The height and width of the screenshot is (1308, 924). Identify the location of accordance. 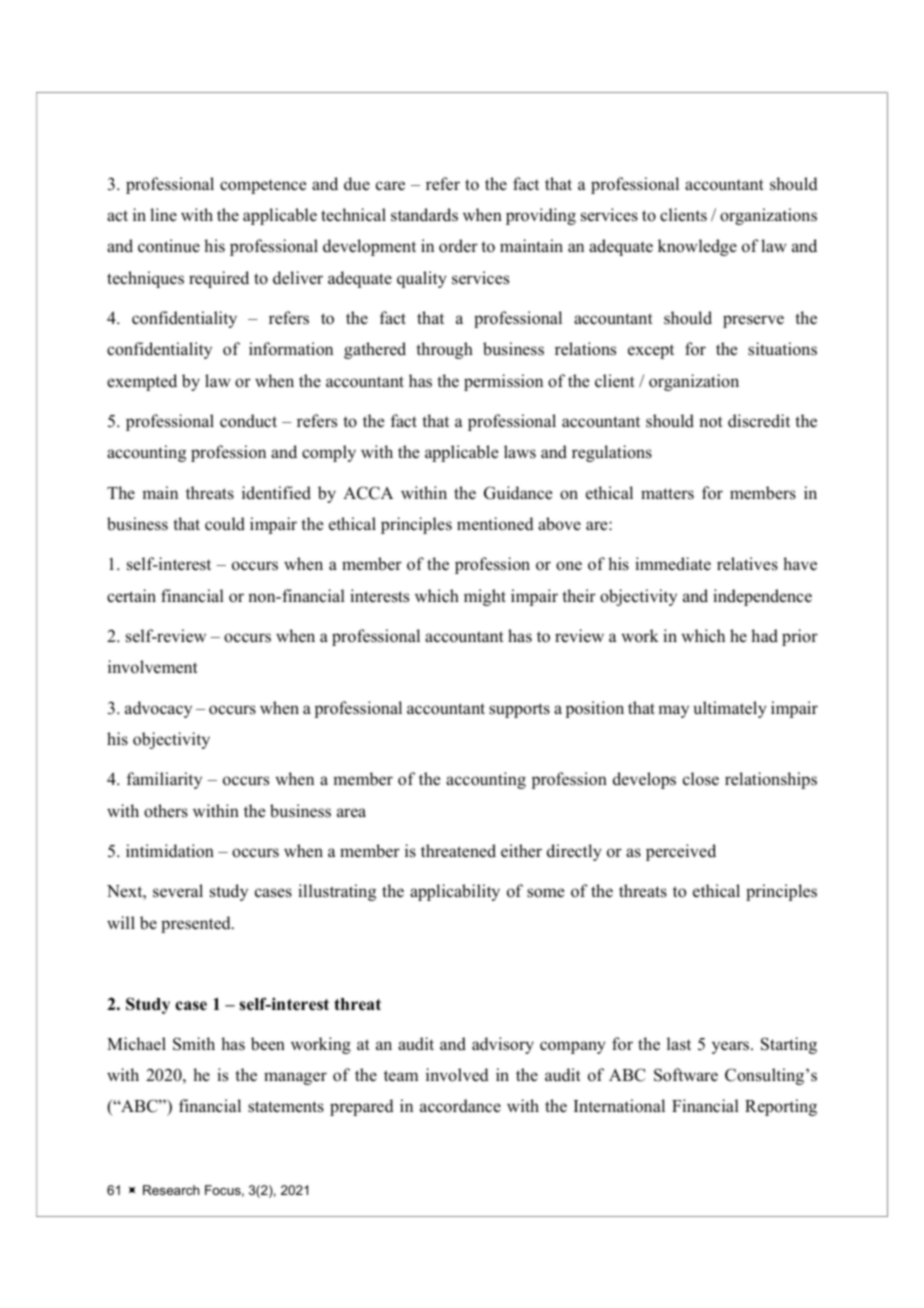
(460, 1106).
